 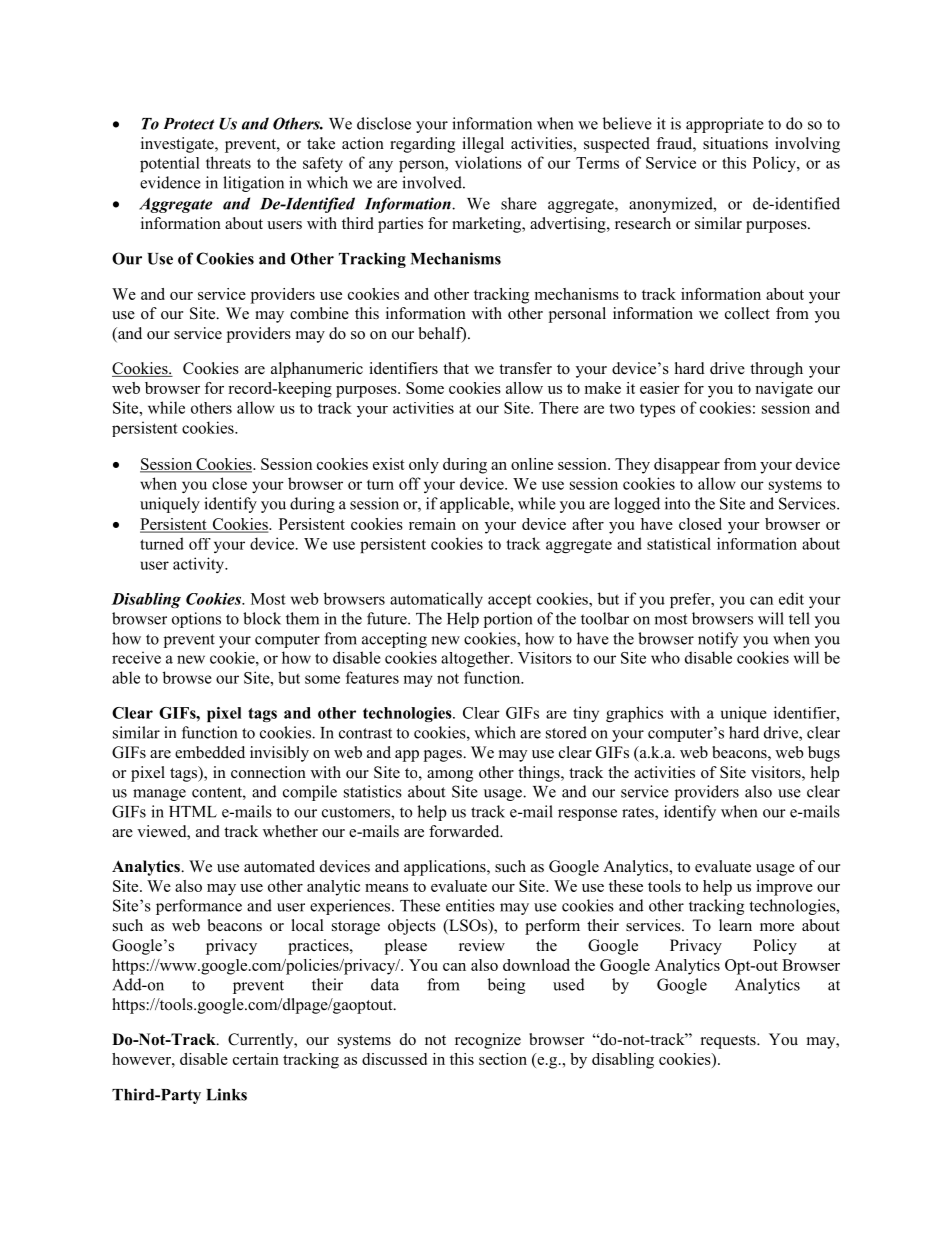 What do you see at coordinates (476, 659) in the image?
I see `altogether` at bounding box center [476, 659].
